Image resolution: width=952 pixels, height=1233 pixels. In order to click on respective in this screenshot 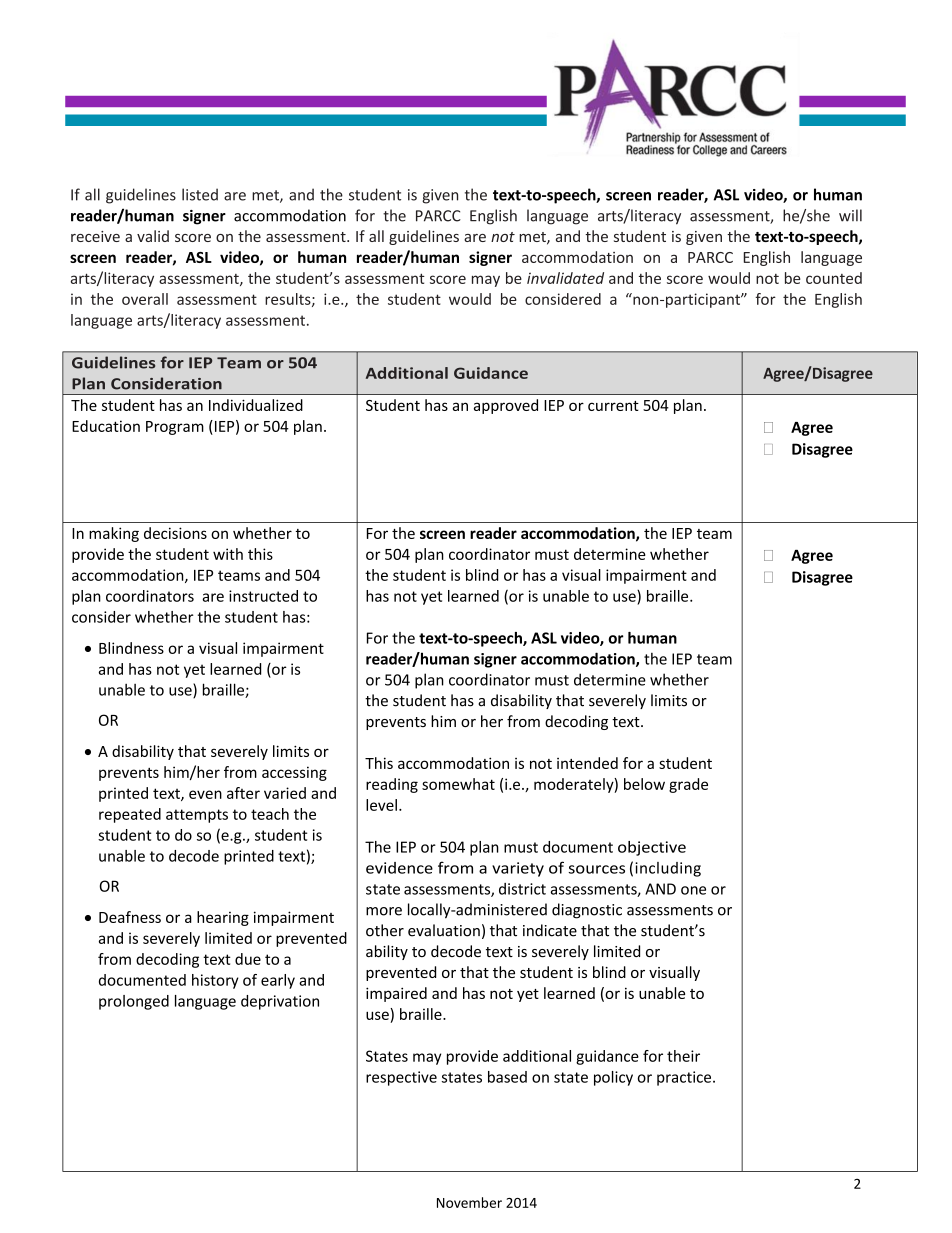, I will do `click(401, 1078)`.
